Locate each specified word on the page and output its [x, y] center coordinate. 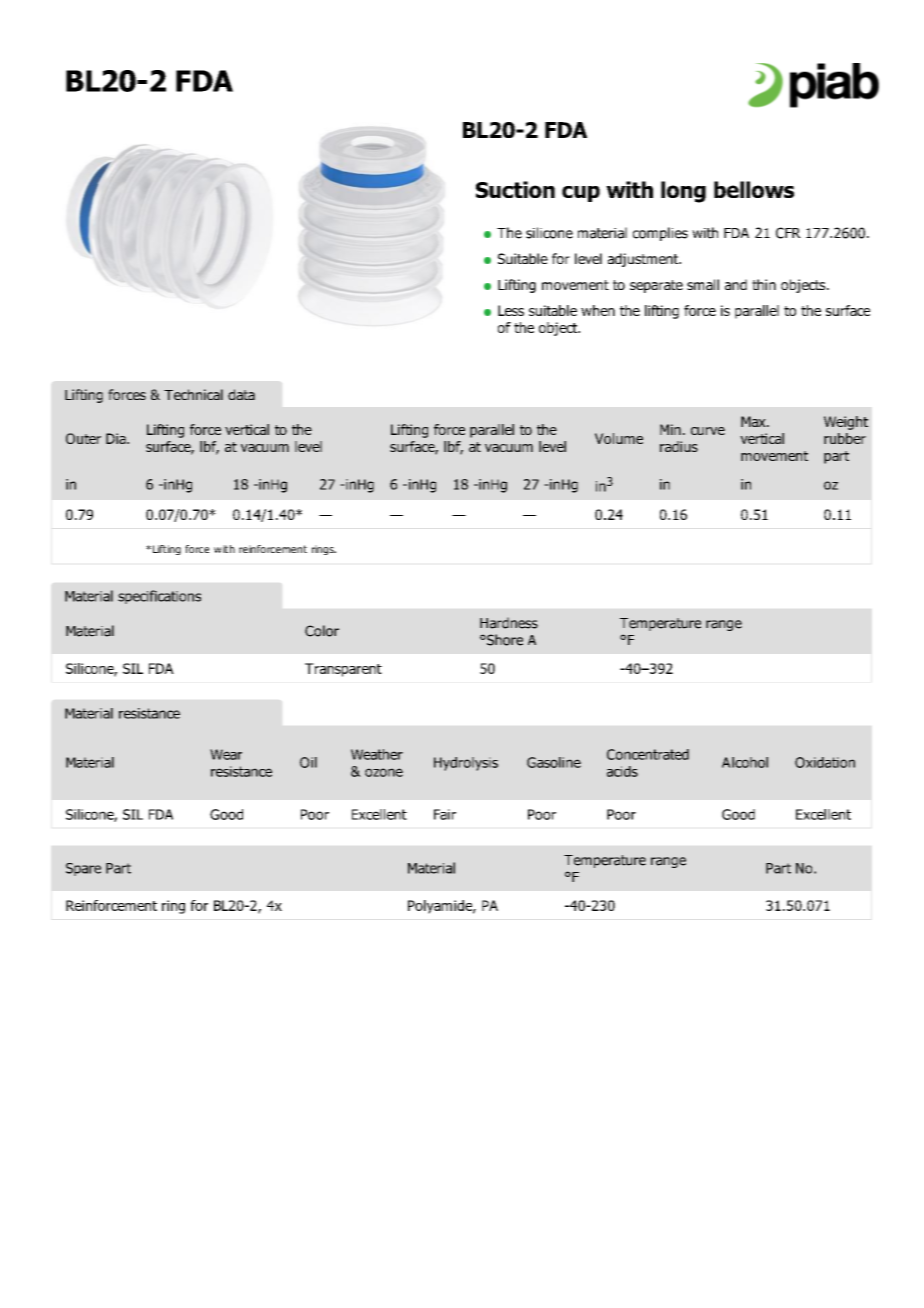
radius [679, 446]
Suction [515, 189]
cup [581, 194]
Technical [193, 394]
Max [754, 421]
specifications [159, 597]
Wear [226, 754]
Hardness [509, 623]
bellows [754, 189]
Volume [619, 438]
